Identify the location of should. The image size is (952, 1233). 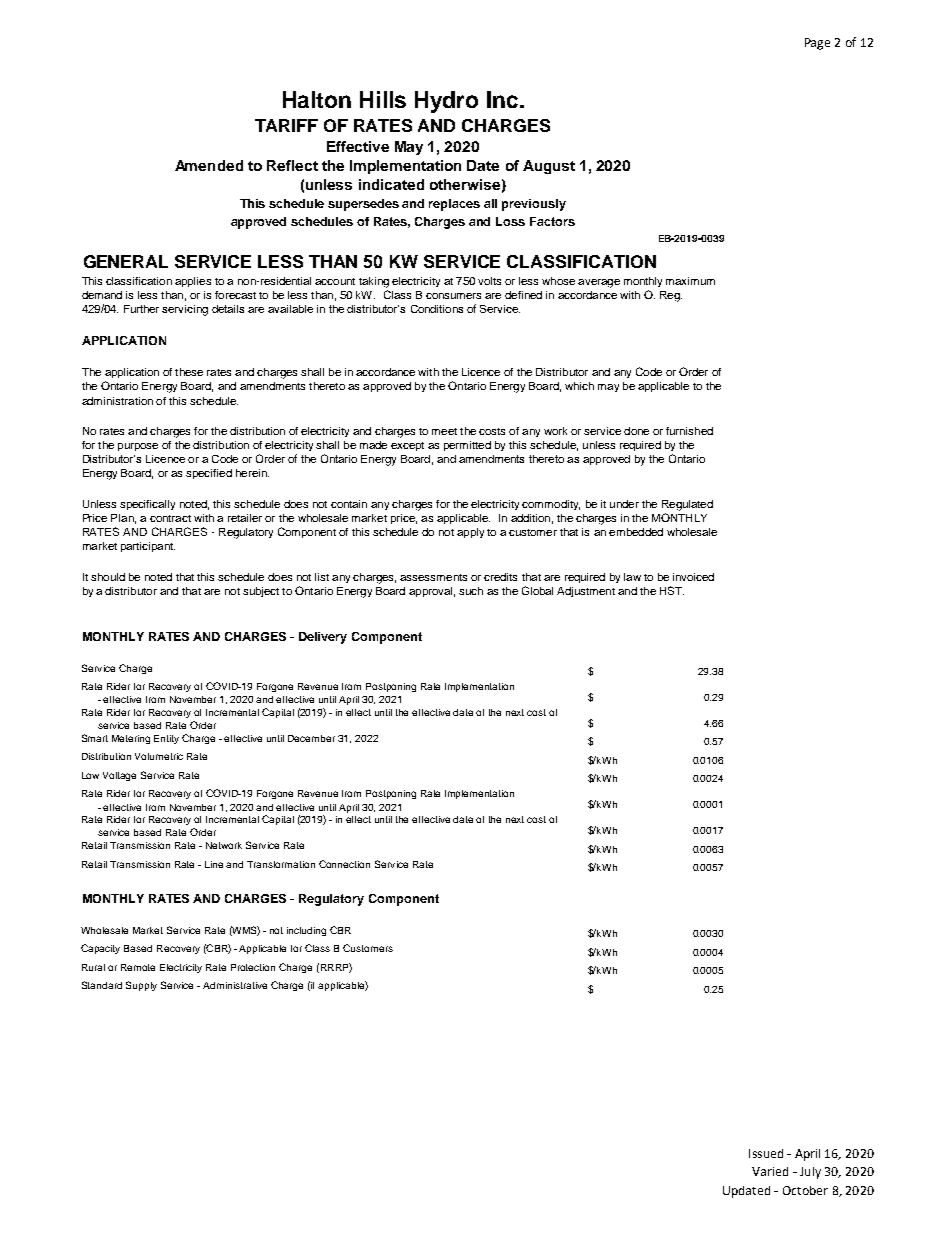
(108, 577).
